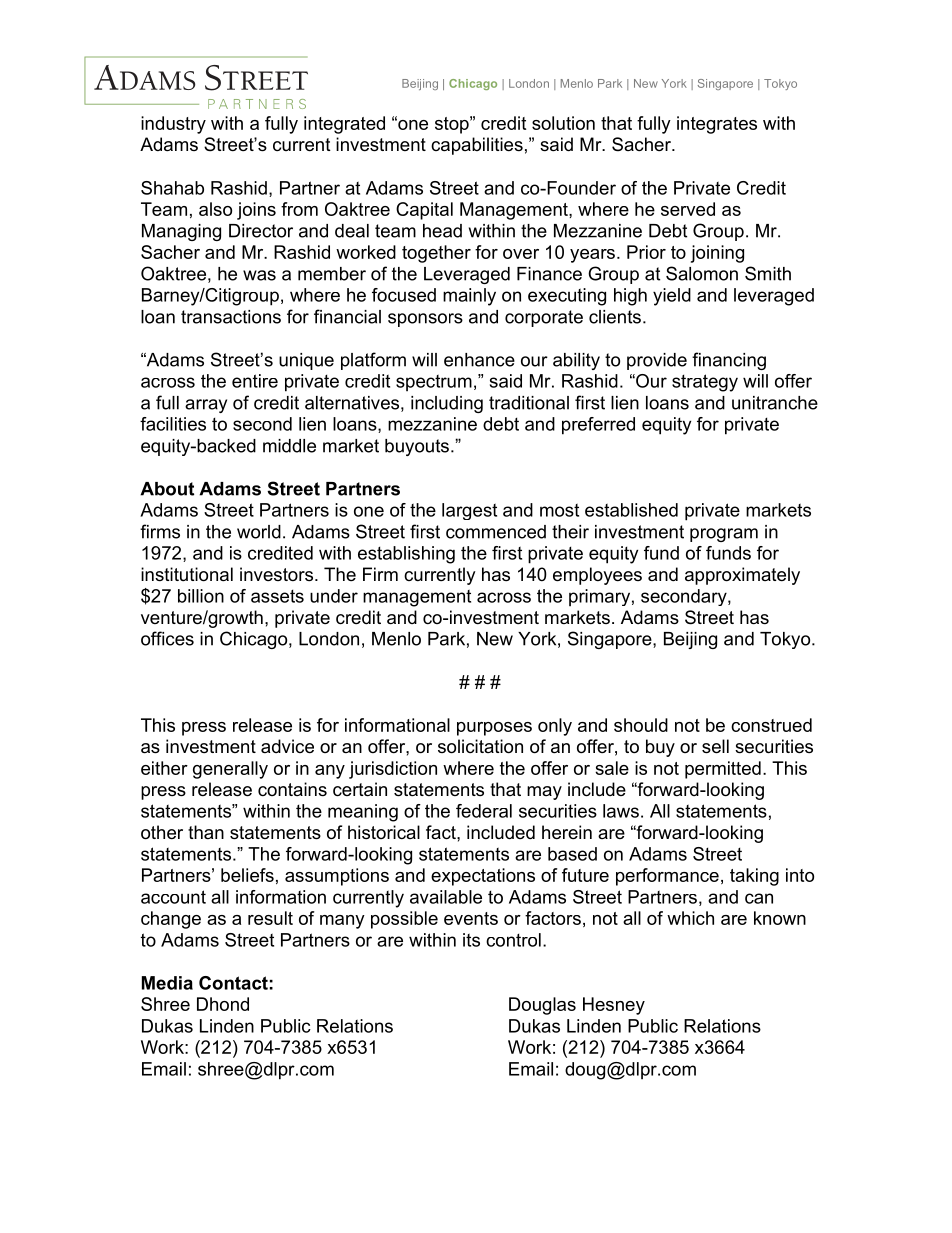 The height and width of the screenshot is (1233, 952). What do you see at coordinates (173, 125) in the screenshot?
I see `industry` at bounding box center [173, 125].
